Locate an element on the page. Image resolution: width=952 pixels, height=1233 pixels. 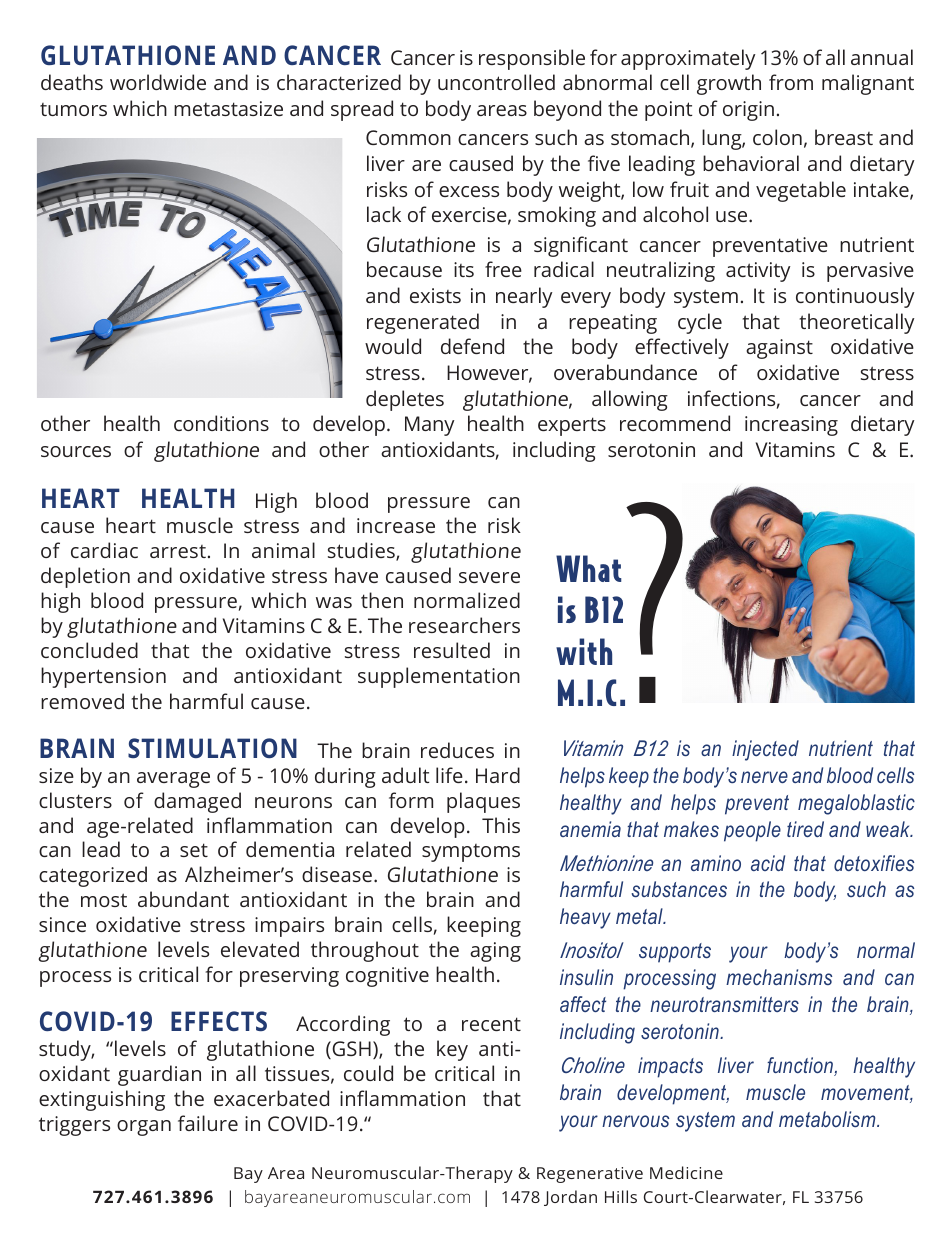
symptoms is located at coordinates (471, 853).
